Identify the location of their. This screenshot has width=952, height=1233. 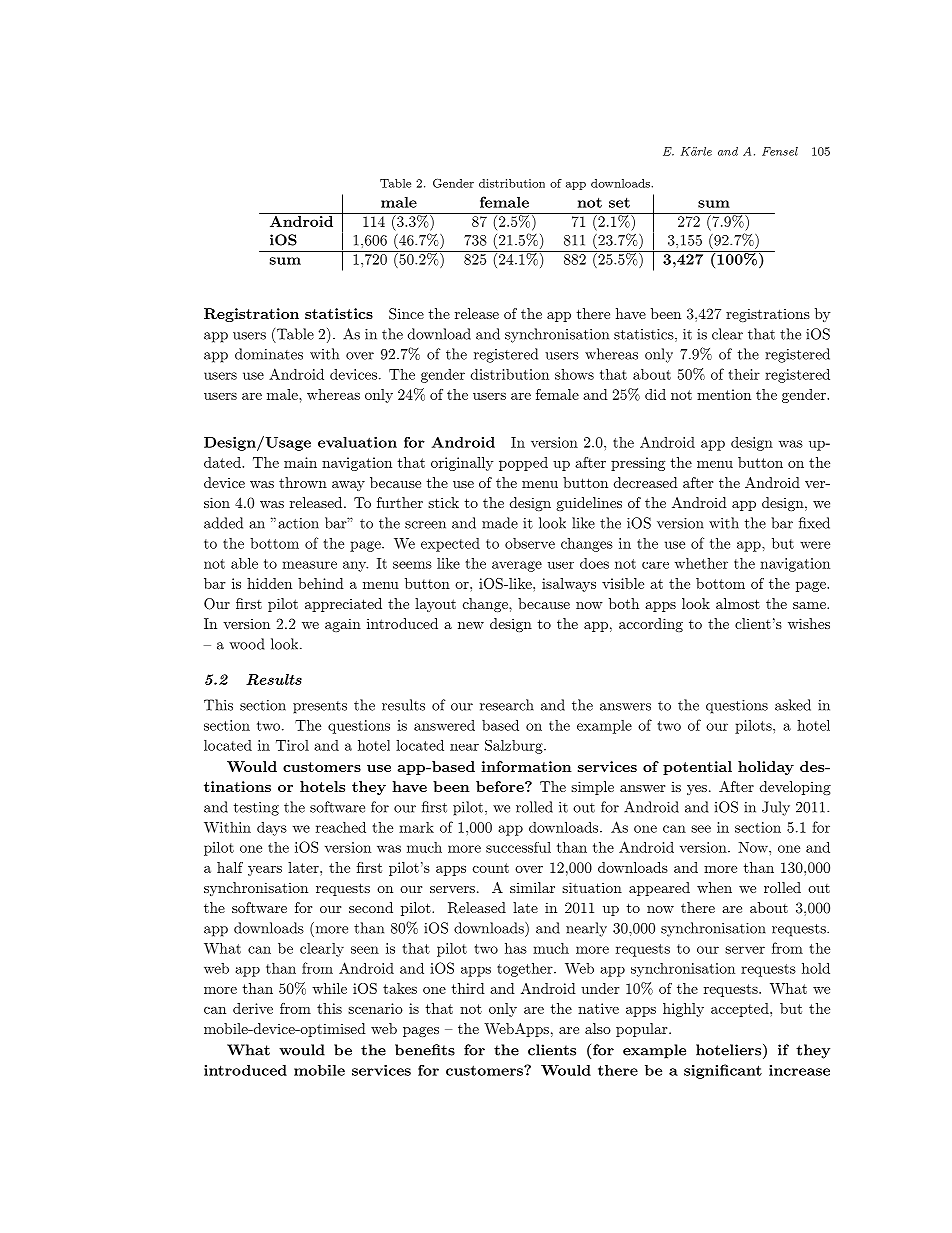
(744, 374).
